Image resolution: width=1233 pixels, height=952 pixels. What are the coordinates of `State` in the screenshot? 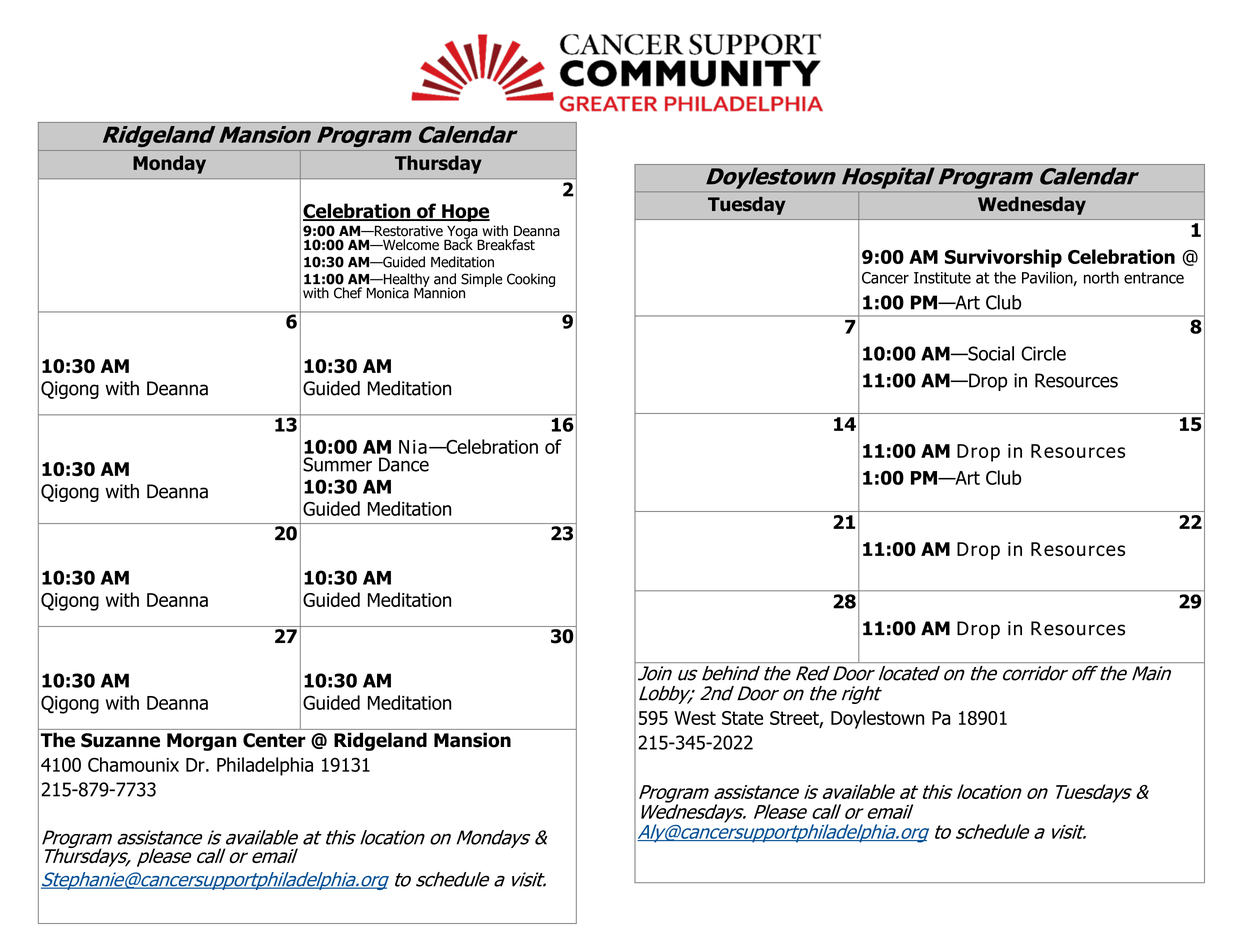 It's located at (742, 718).
